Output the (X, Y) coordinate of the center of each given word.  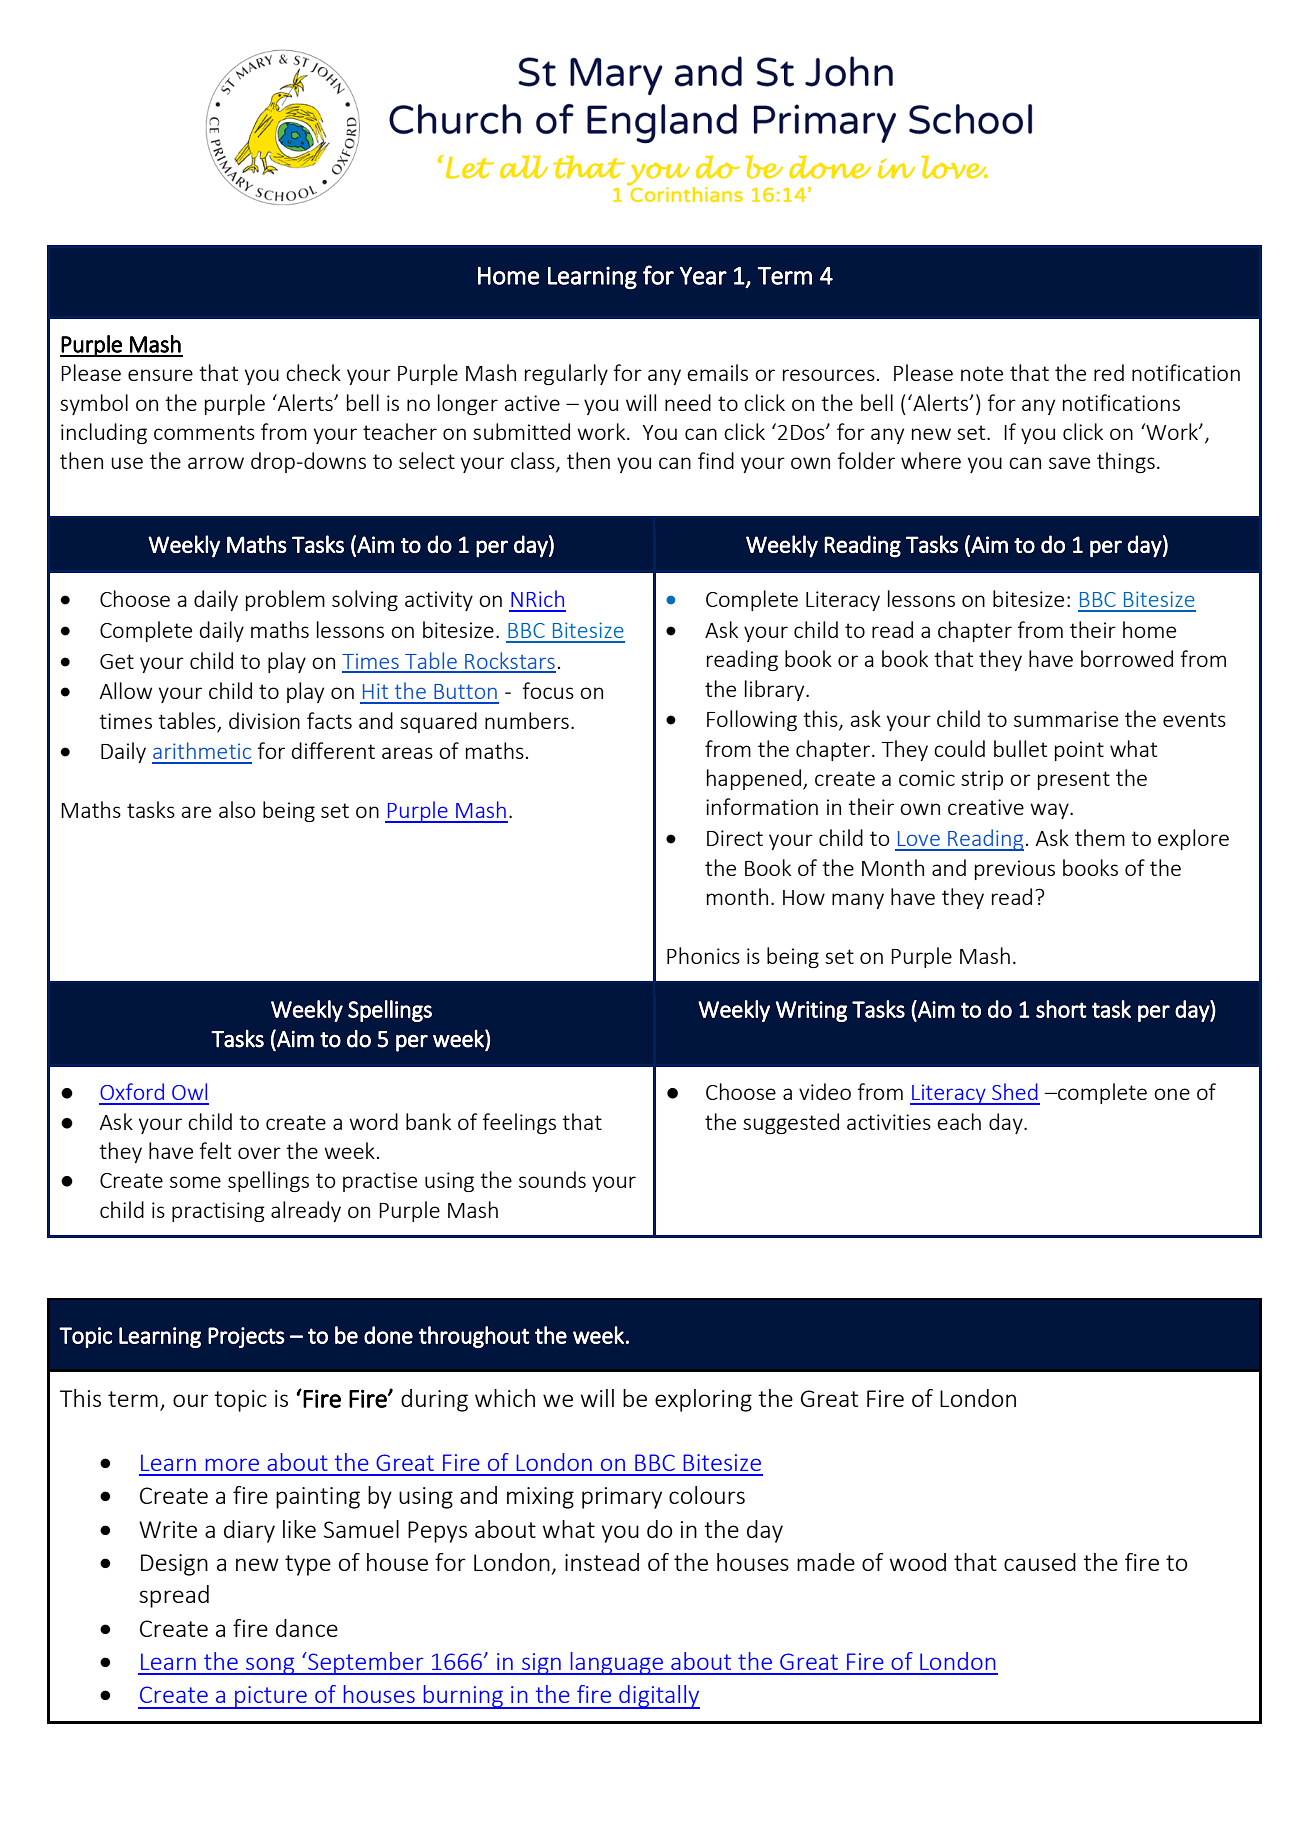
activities (889, 1122)
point (1079, 751)
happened (755, 779)
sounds (552, 1179)
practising (218, 1212)
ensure (160, 375)
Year (703, 276)
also (237, 809)
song (270, 1666)
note (982, 373)
